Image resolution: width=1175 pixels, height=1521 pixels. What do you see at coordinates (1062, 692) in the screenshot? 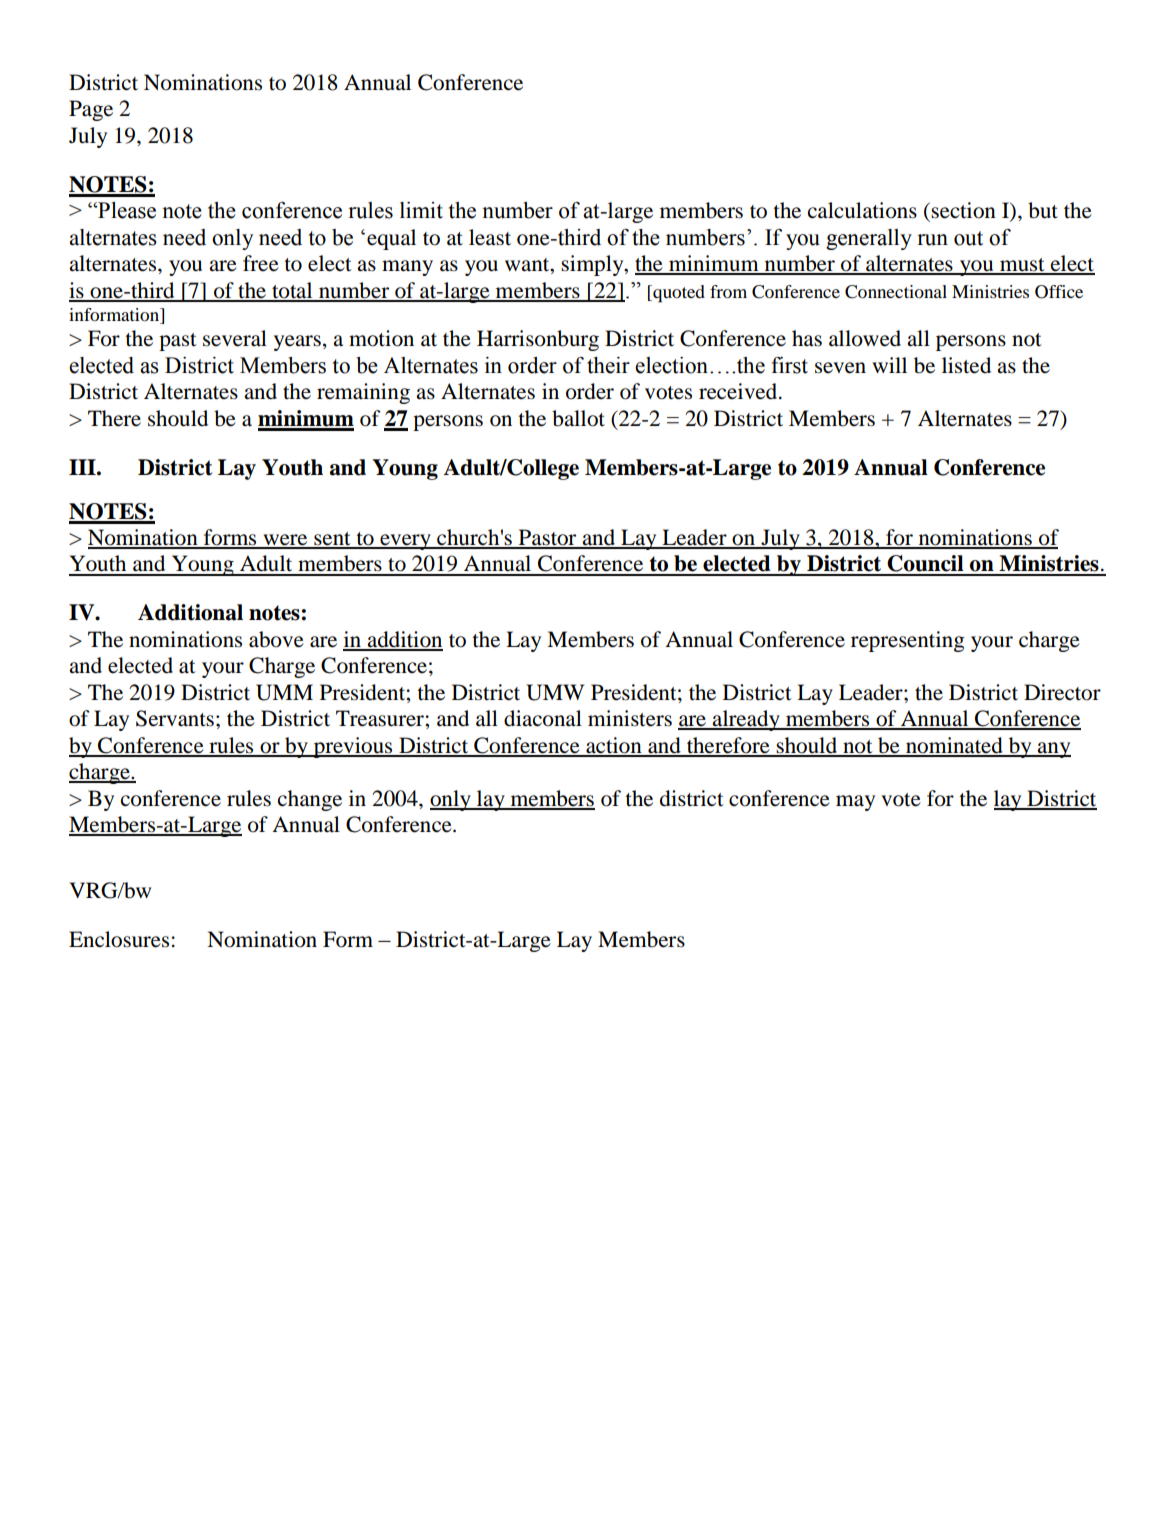
I see `Director` at bounding box center [1062, 692].
